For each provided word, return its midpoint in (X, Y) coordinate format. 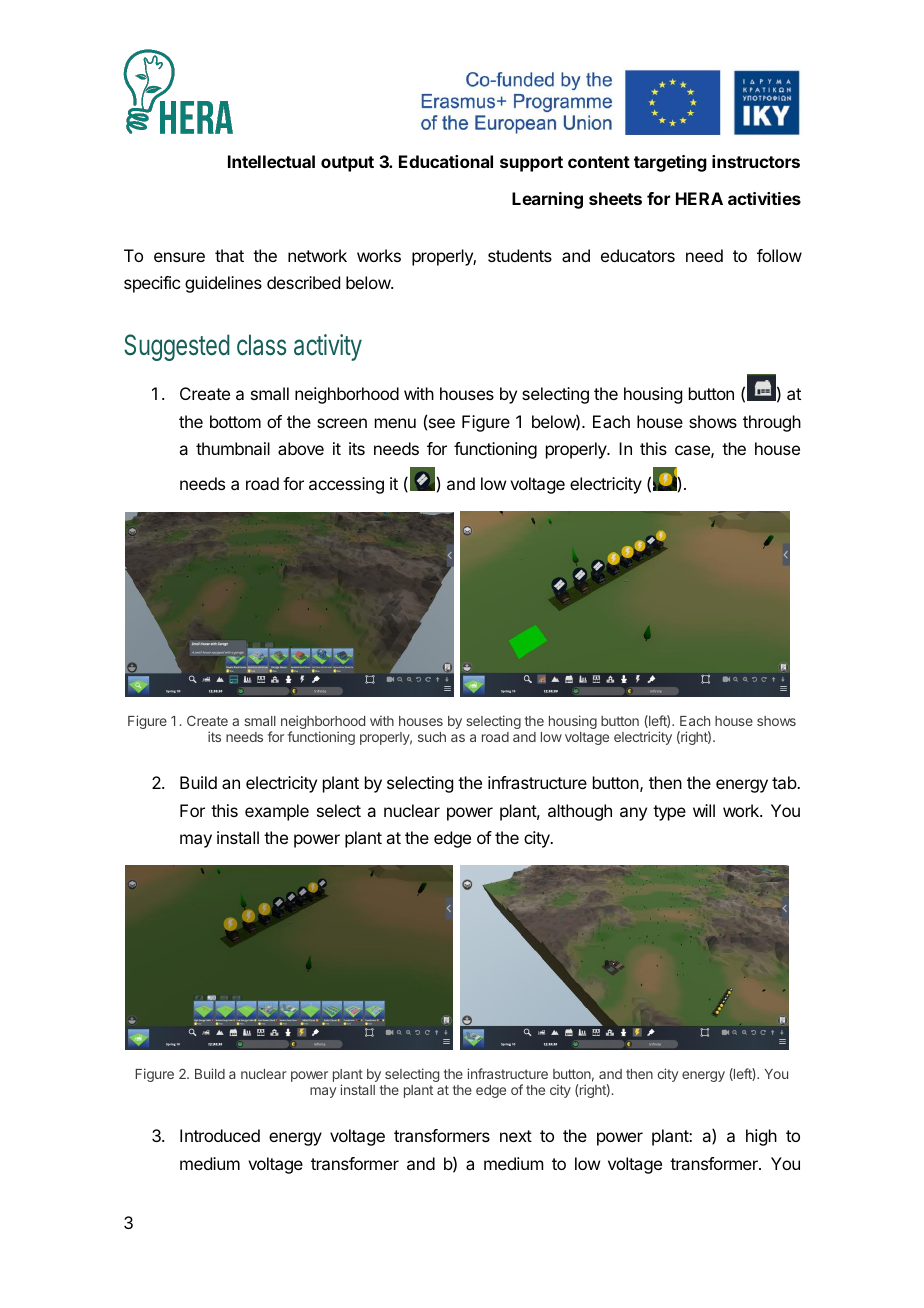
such (432, 737)
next (516, 1136)
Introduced (220, 1135)
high (761, 1137)
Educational (446, 161)
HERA (699, 198)
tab (785, 782)
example (277, 812)
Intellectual (271, 161)
